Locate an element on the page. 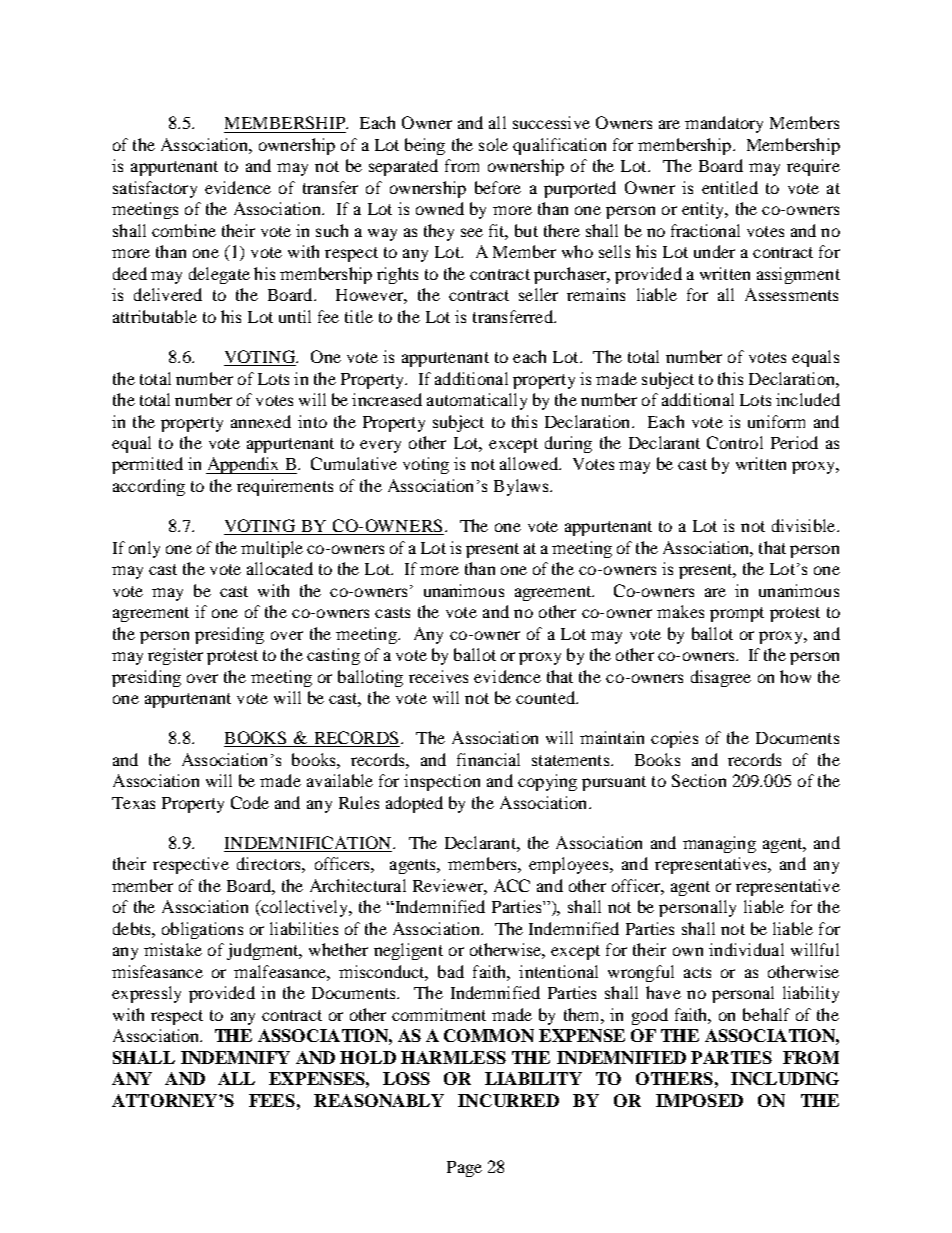 This document has height=1233, width=952. register is located at coordinates (175, 656).
